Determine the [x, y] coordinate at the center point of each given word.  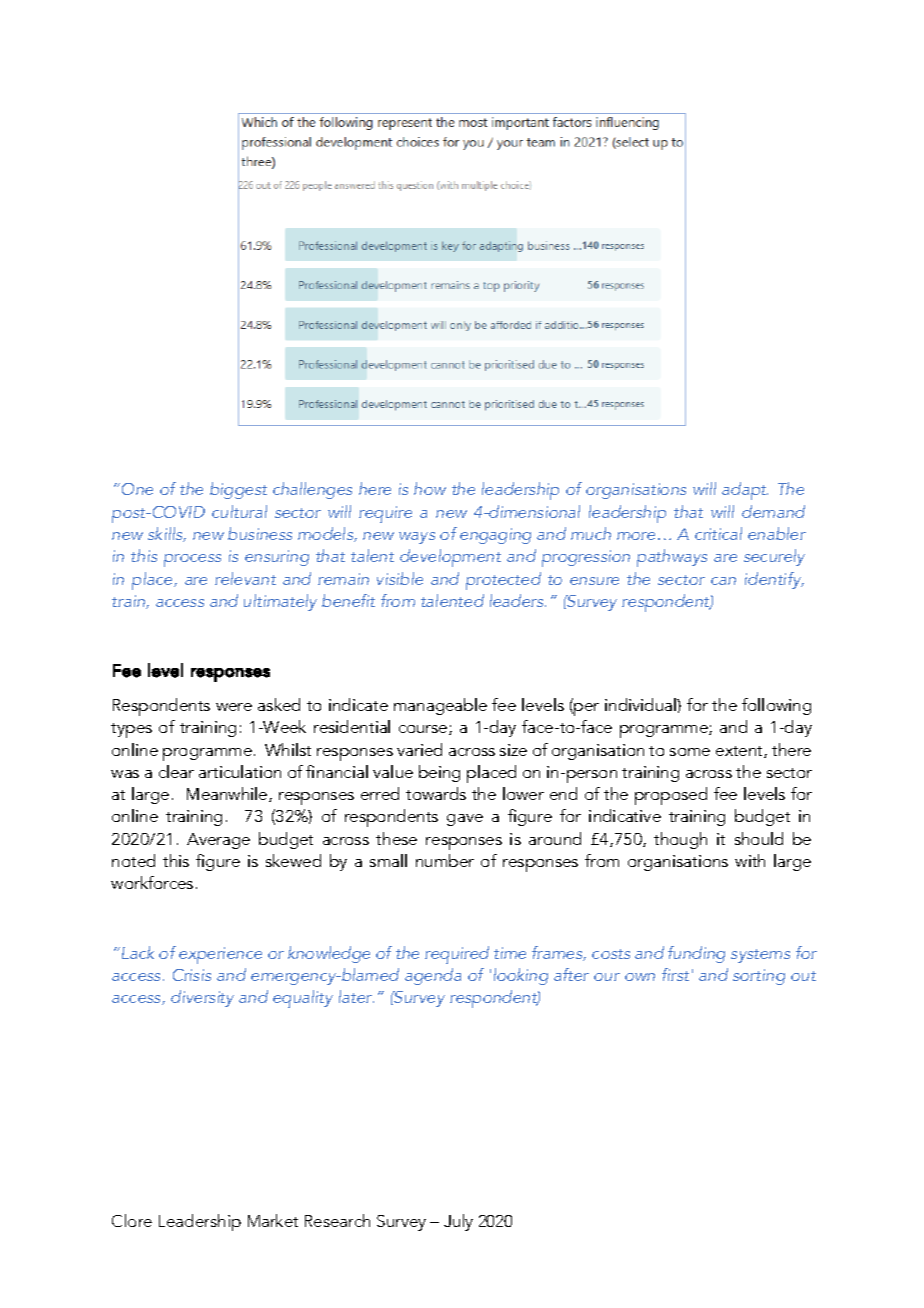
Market [273, 1220]
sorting [759, 977]
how [430, 488]
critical [718, 533]
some [690, 752]
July [458, 1222]
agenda [433, 976]
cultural [239, 511]
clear [176, 771]
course [424, 730]
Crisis [192, 975]
